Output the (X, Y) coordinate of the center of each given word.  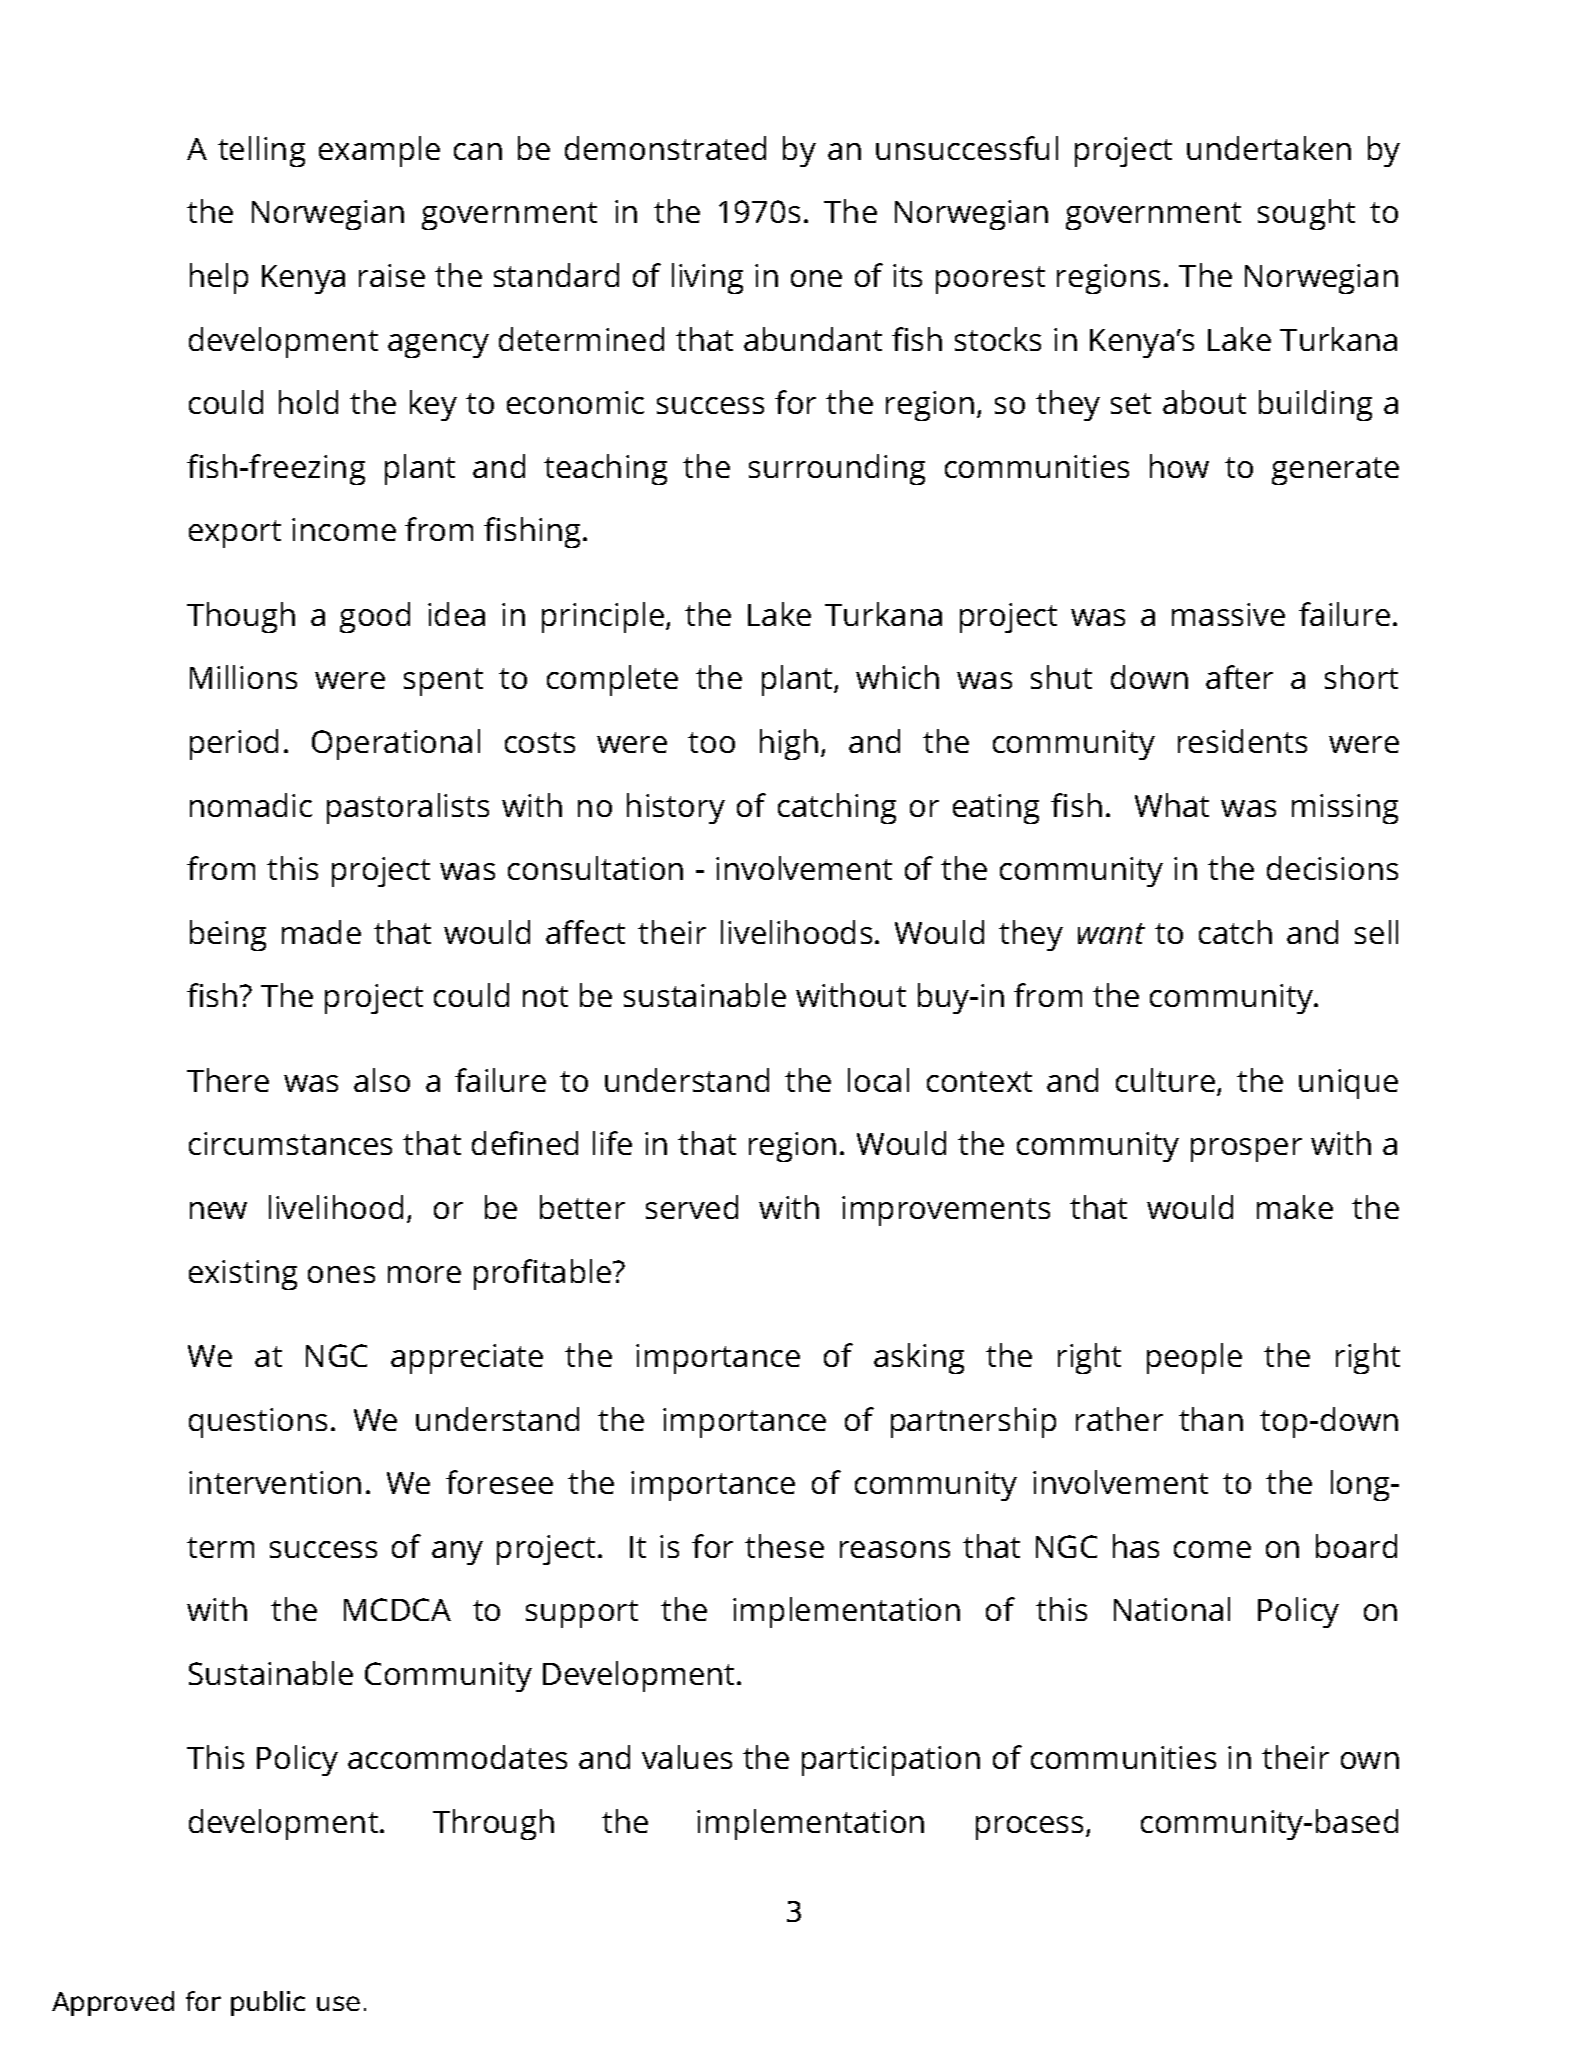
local (878, 1080)
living (707, 278)
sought (1306, 214)
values (687, 1757)
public (268, 2003)
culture (1167, 1081)
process (1031, 1828)
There (228, 1080)
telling (261, 151)
